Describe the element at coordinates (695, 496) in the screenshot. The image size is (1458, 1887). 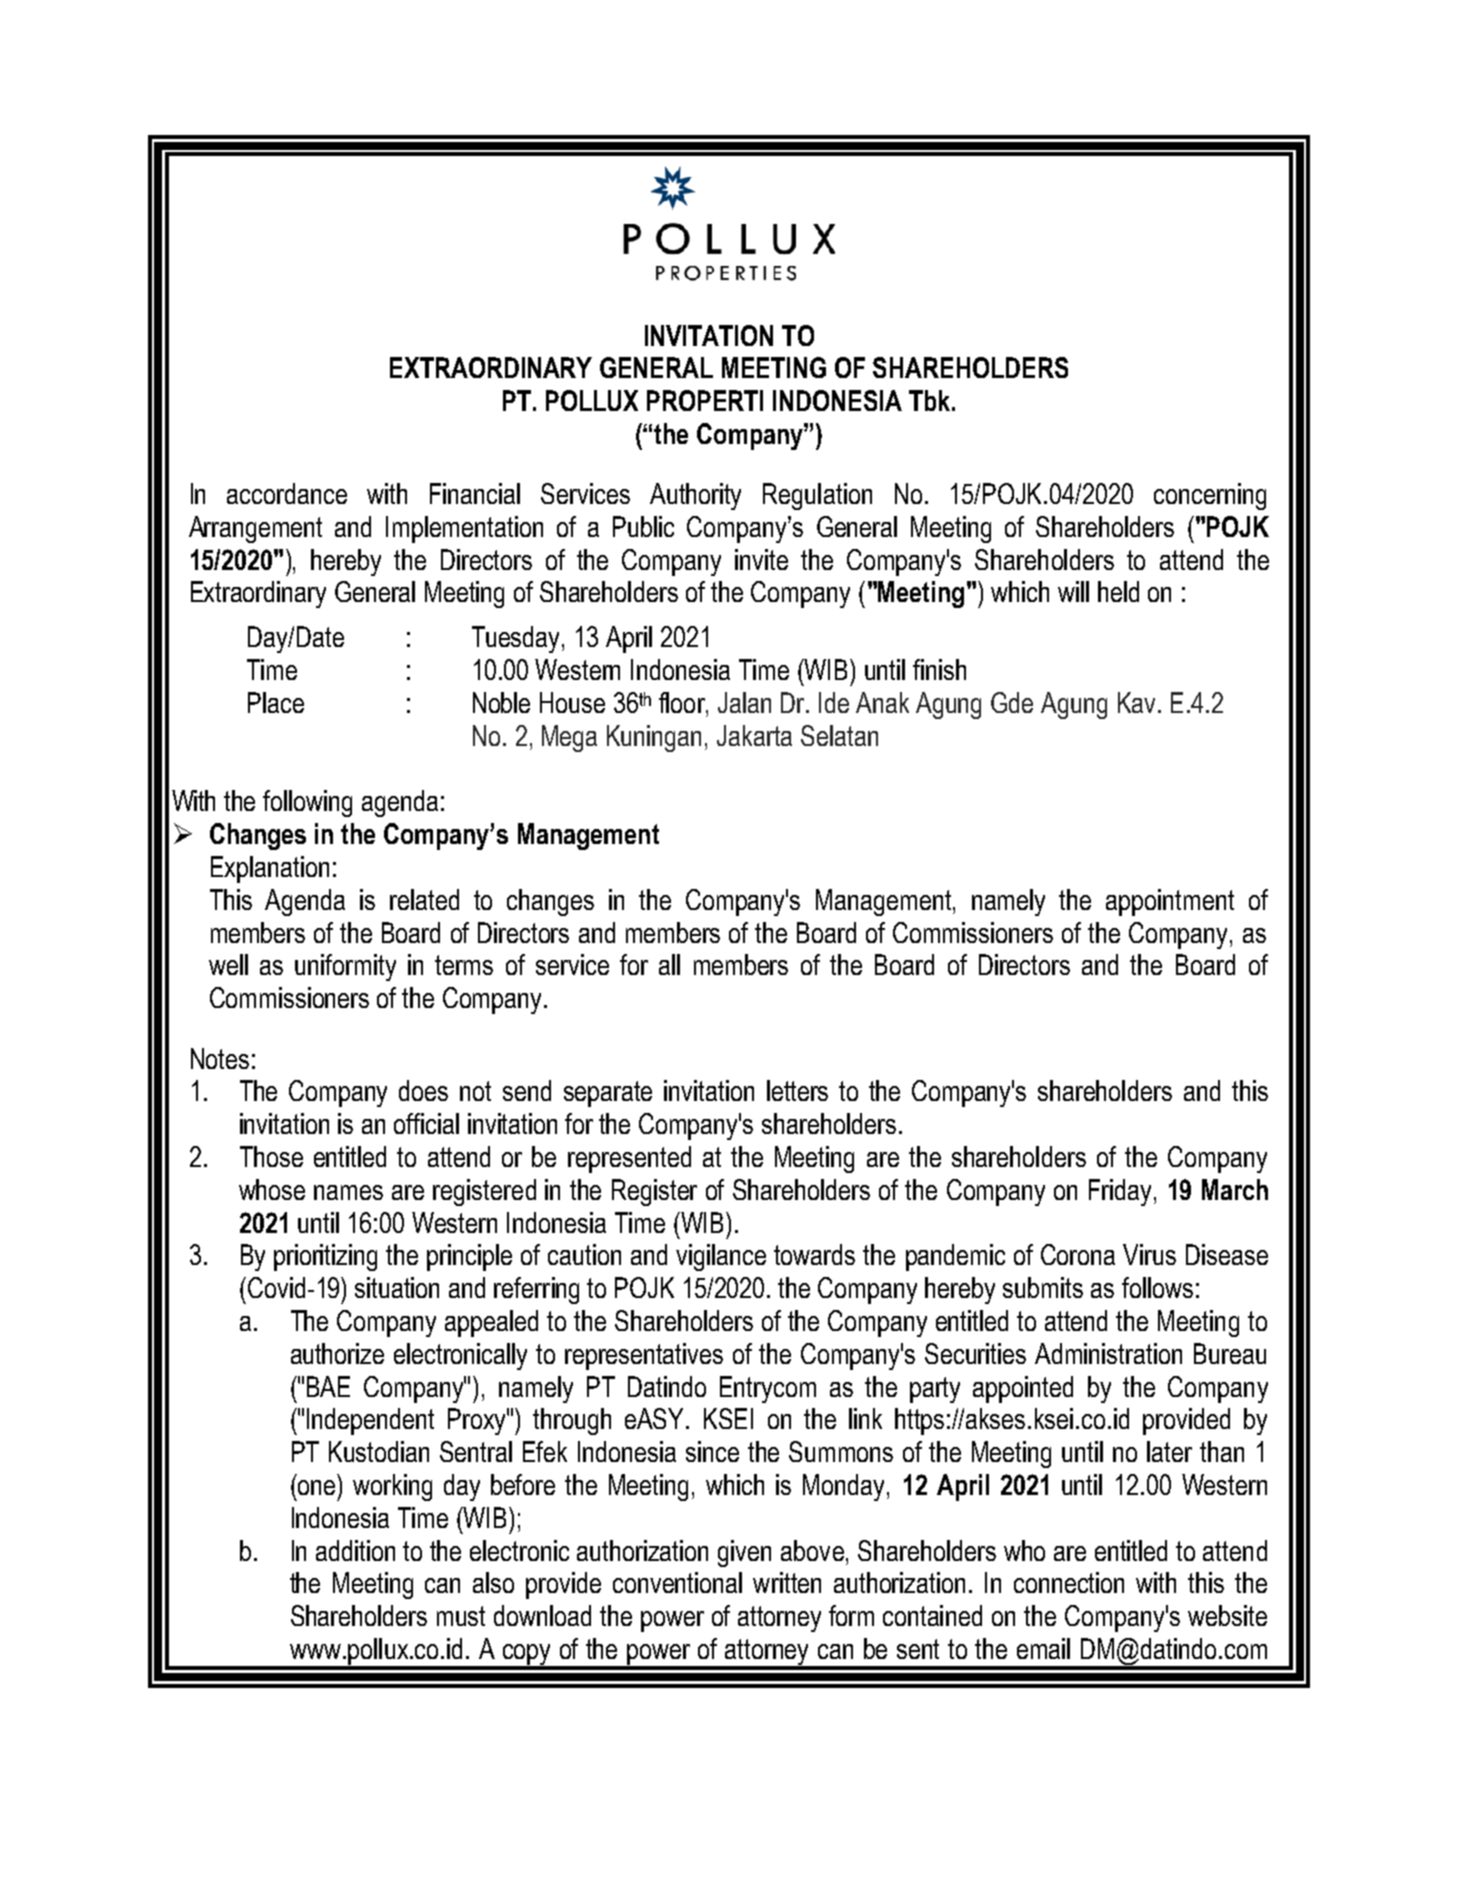
I see `Authority` at that location.
